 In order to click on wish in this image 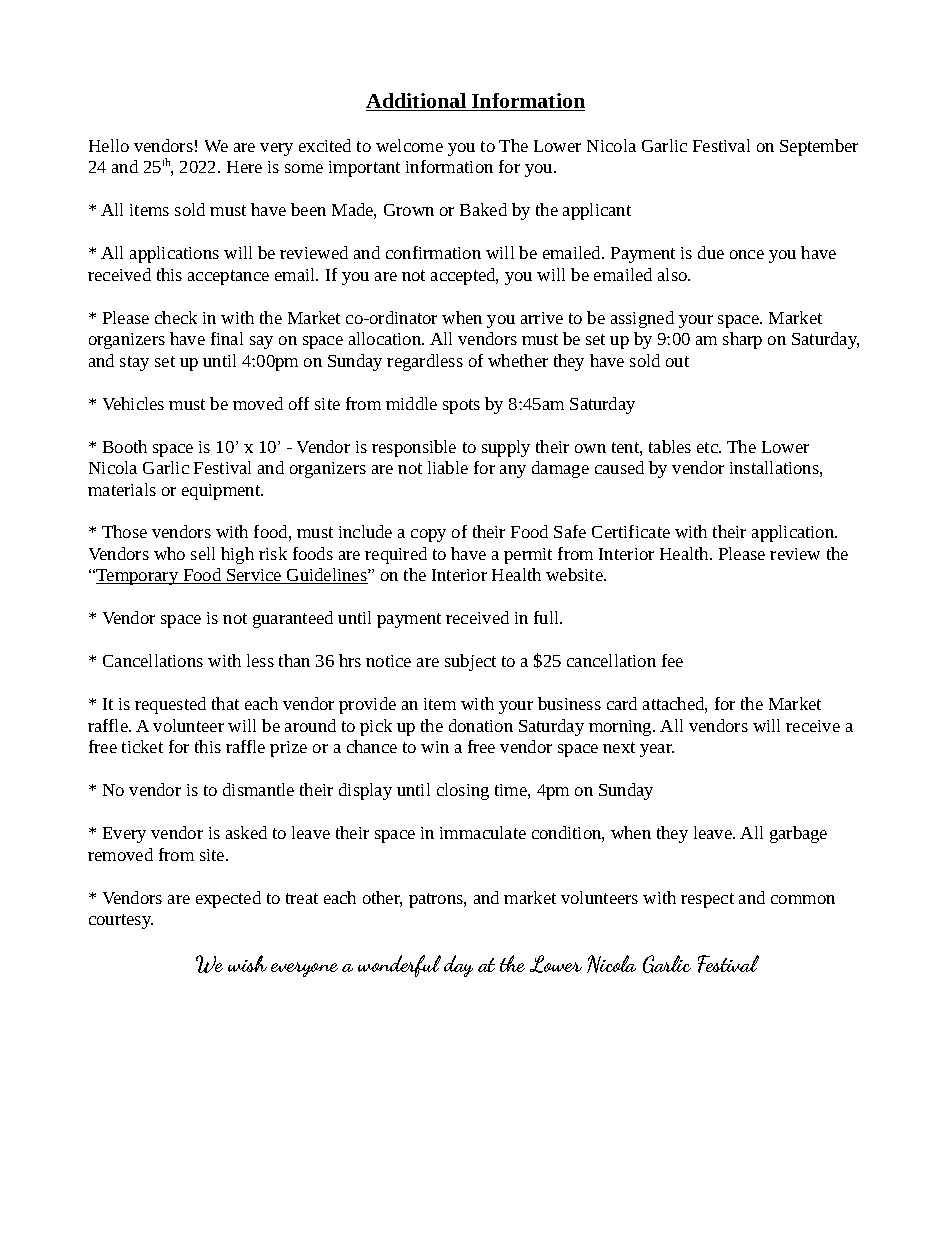, I will do `click(247, 963)`.
